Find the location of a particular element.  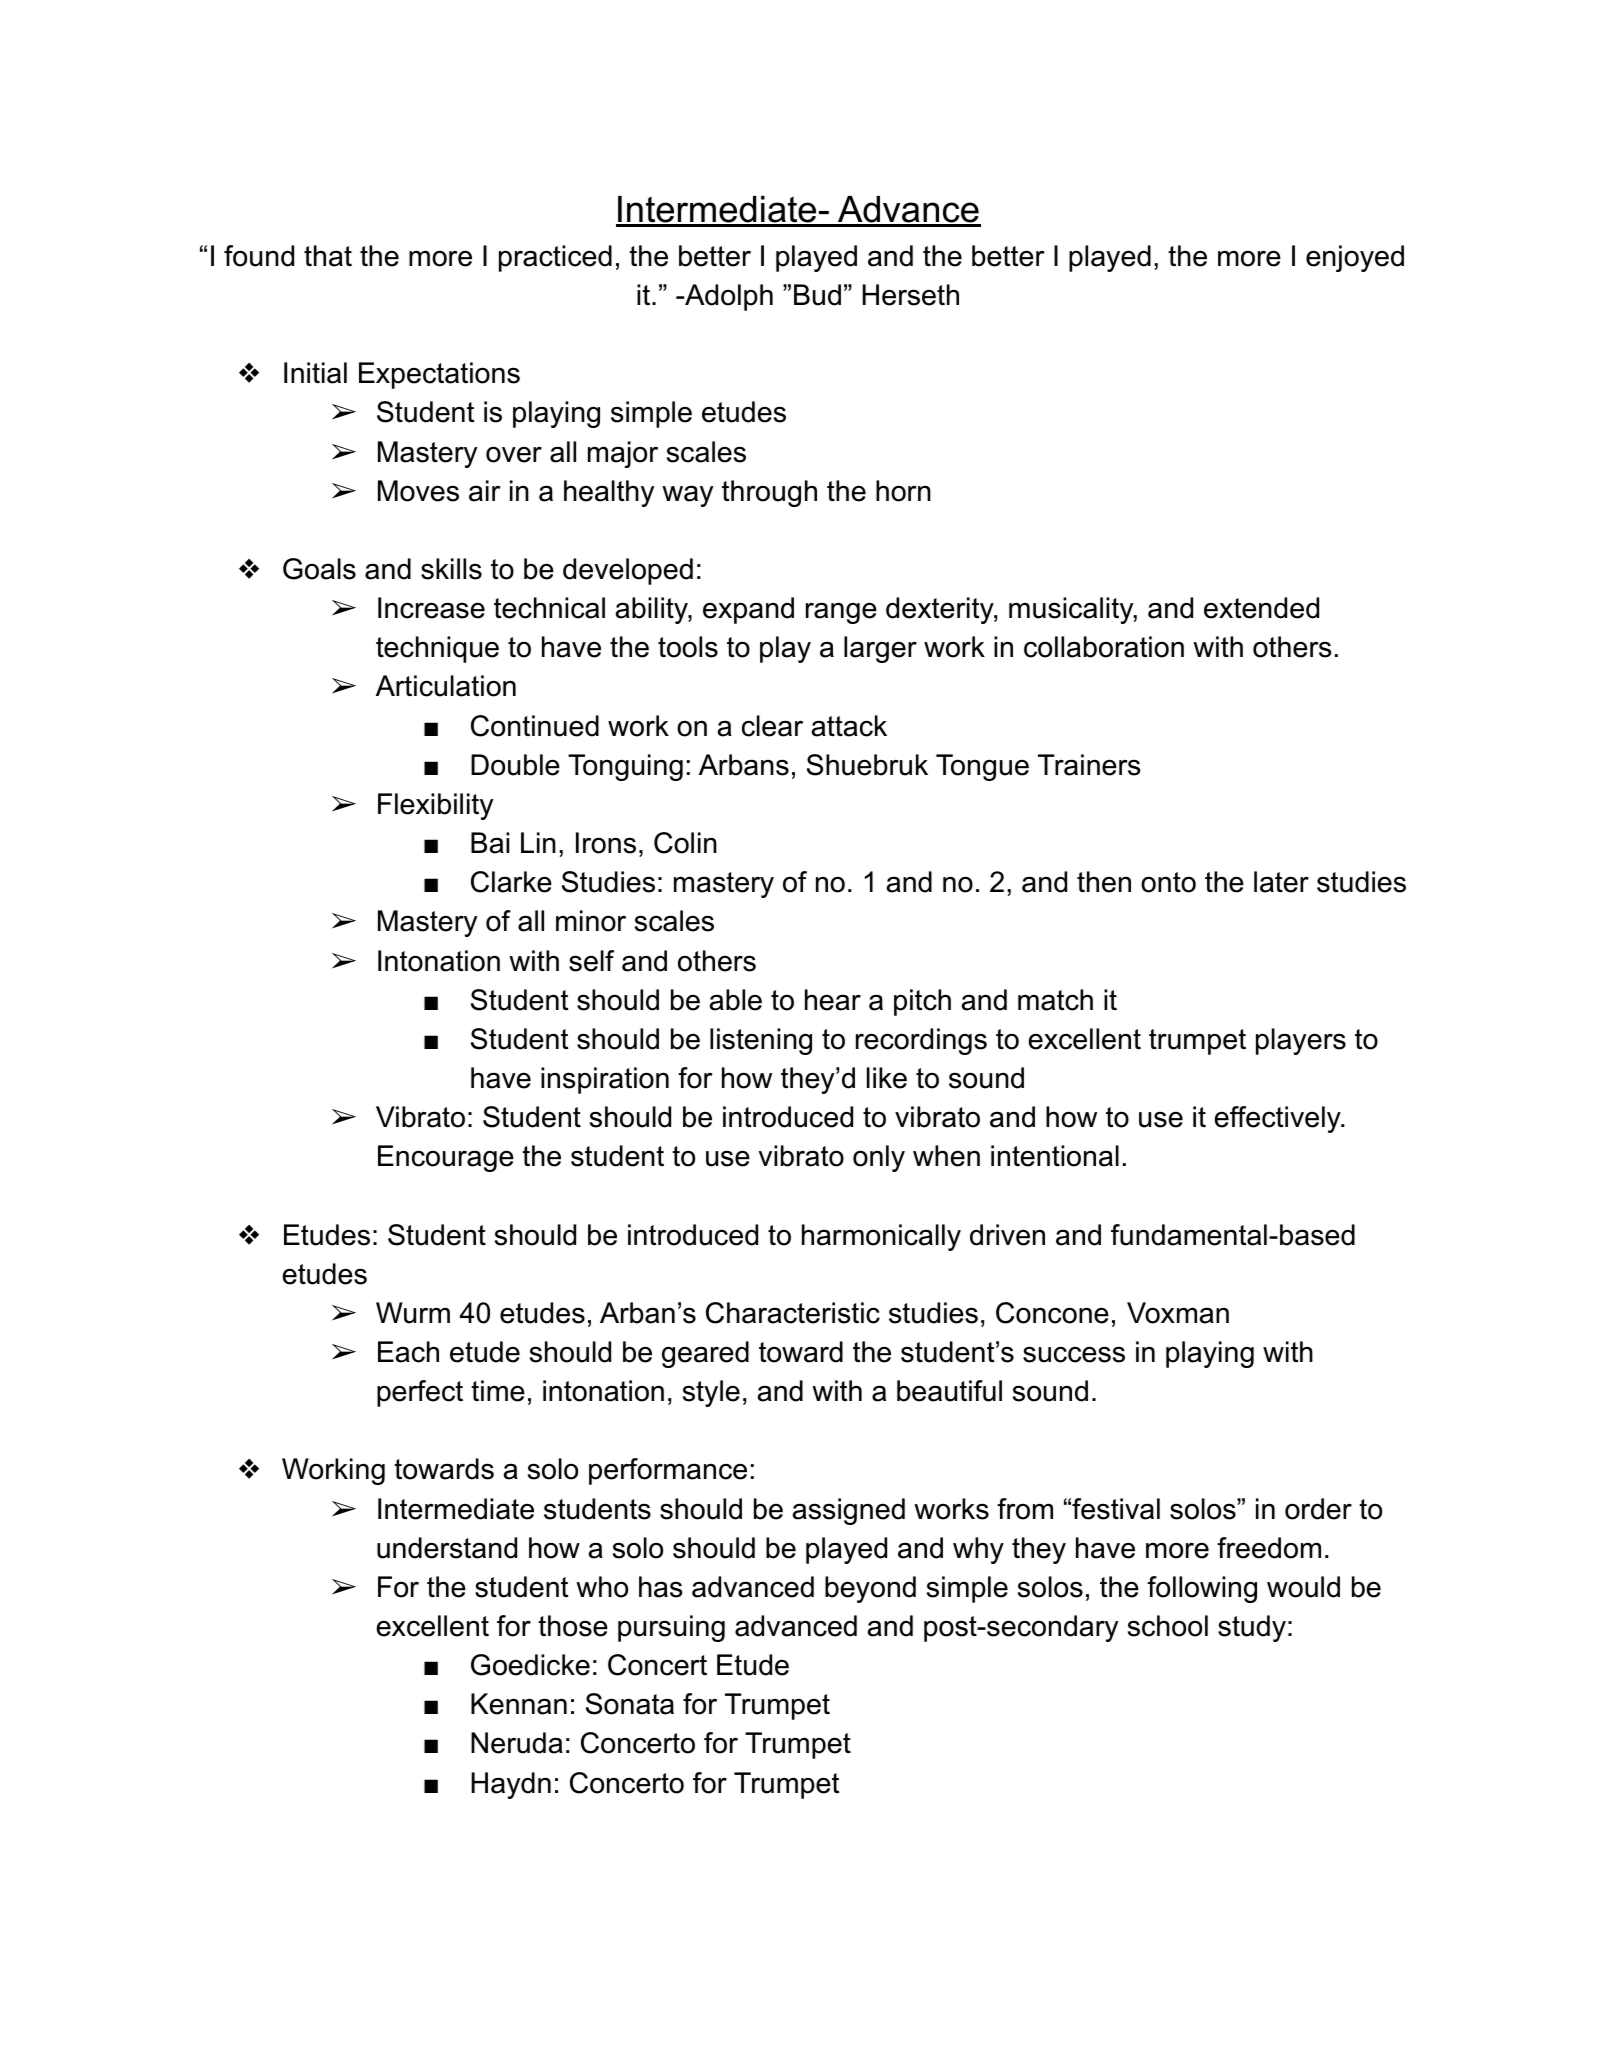

Encourage is located at coordinates (446, 1158).
